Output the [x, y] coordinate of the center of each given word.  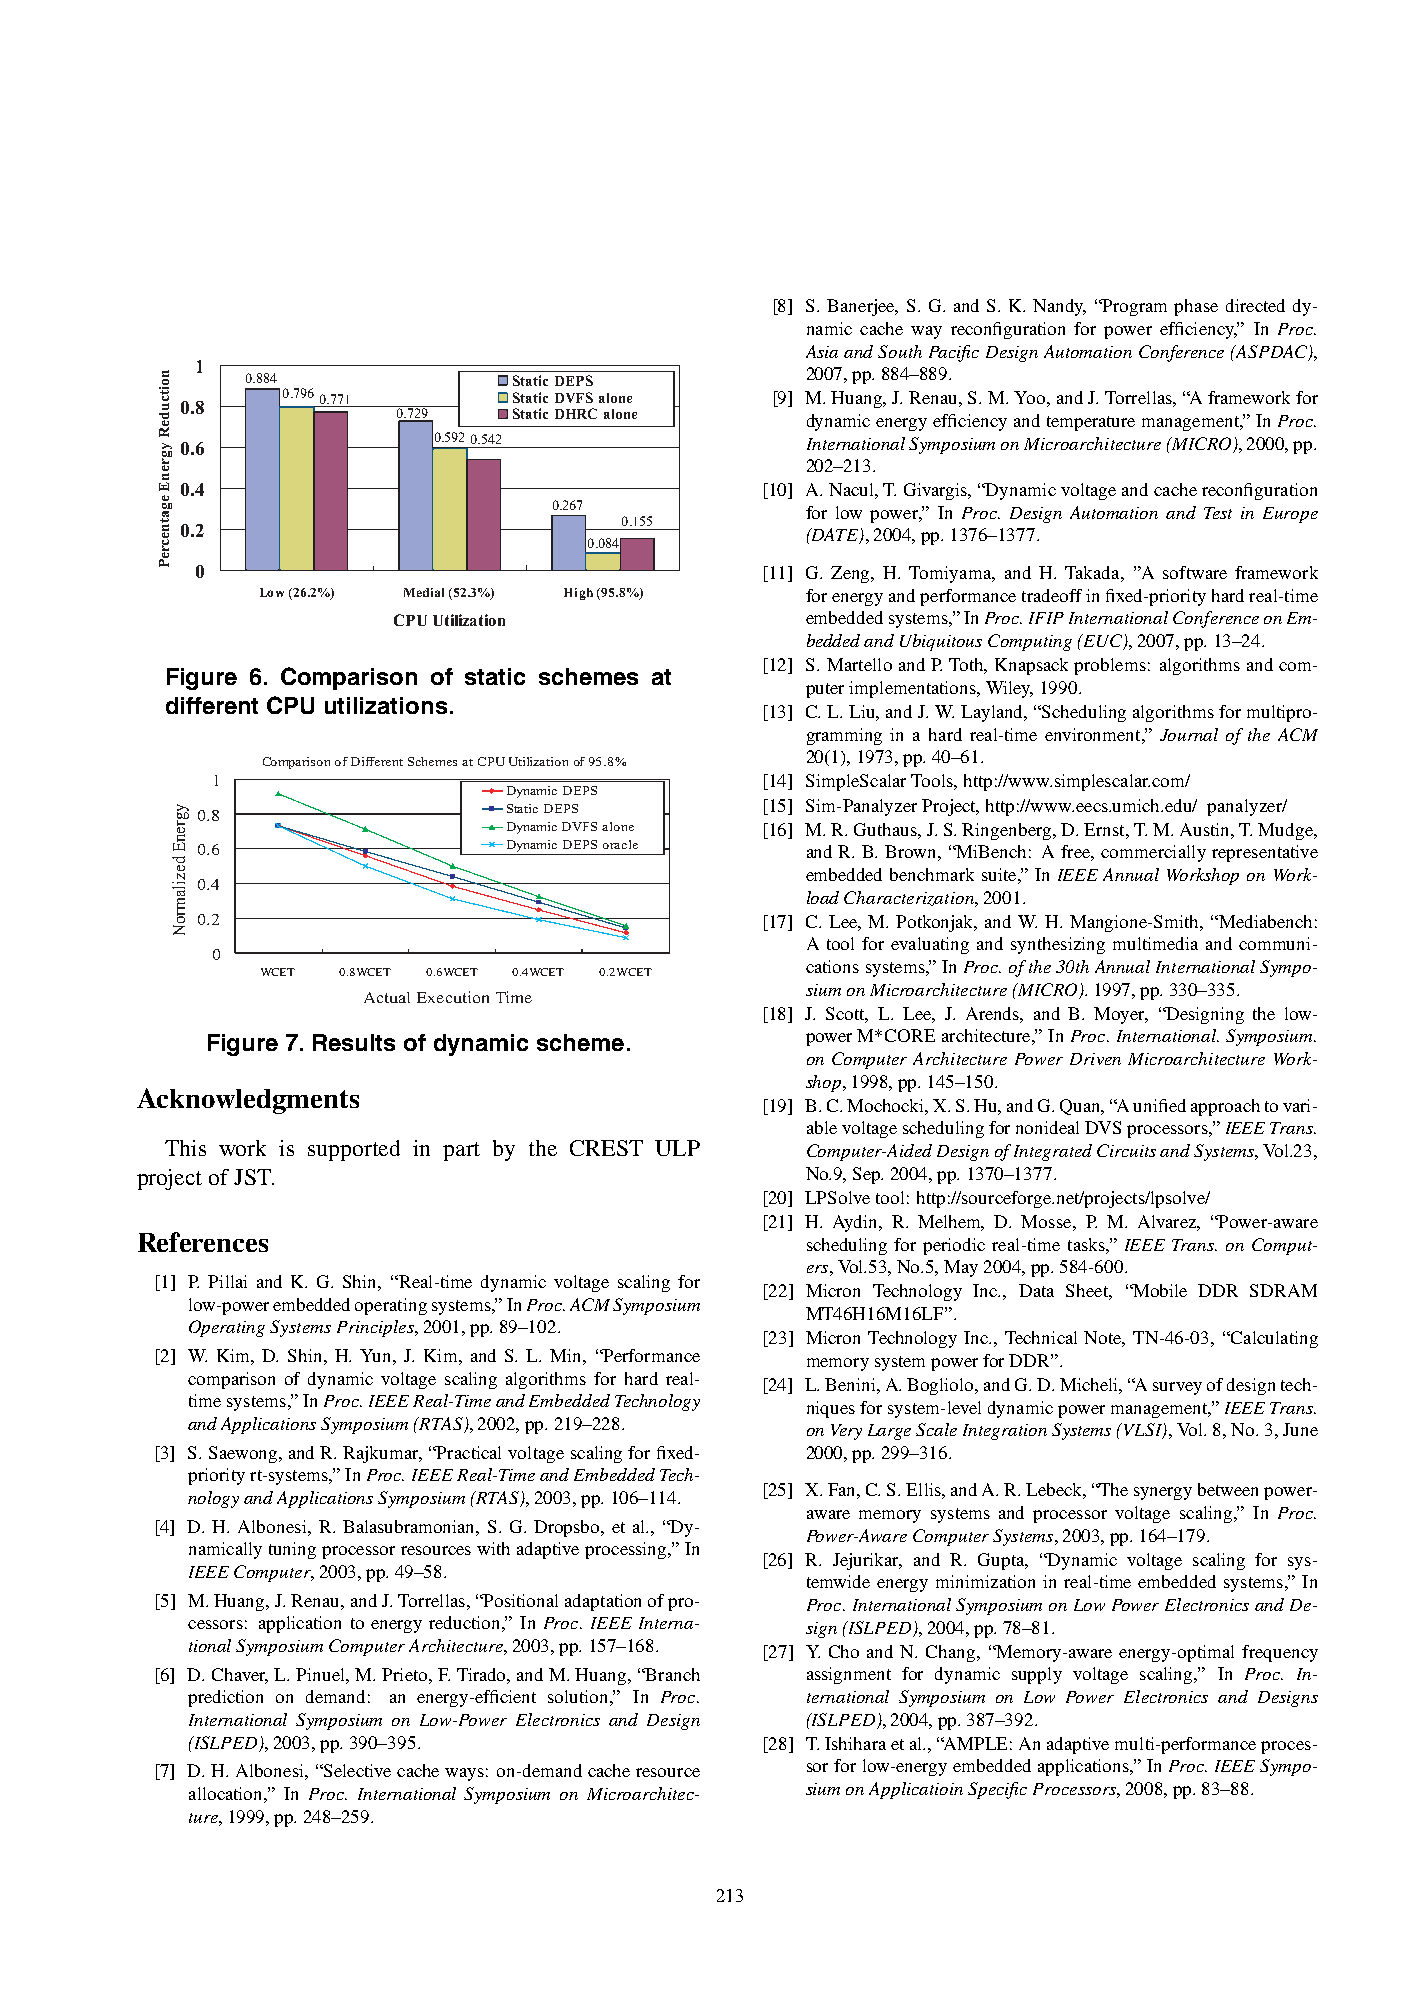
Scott [847, 1015]
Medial [424, 592]
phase [1196, 307]
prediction [225, 1698]
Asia [822, 351]
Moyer [1121, 1015]
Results [354, 1042]
